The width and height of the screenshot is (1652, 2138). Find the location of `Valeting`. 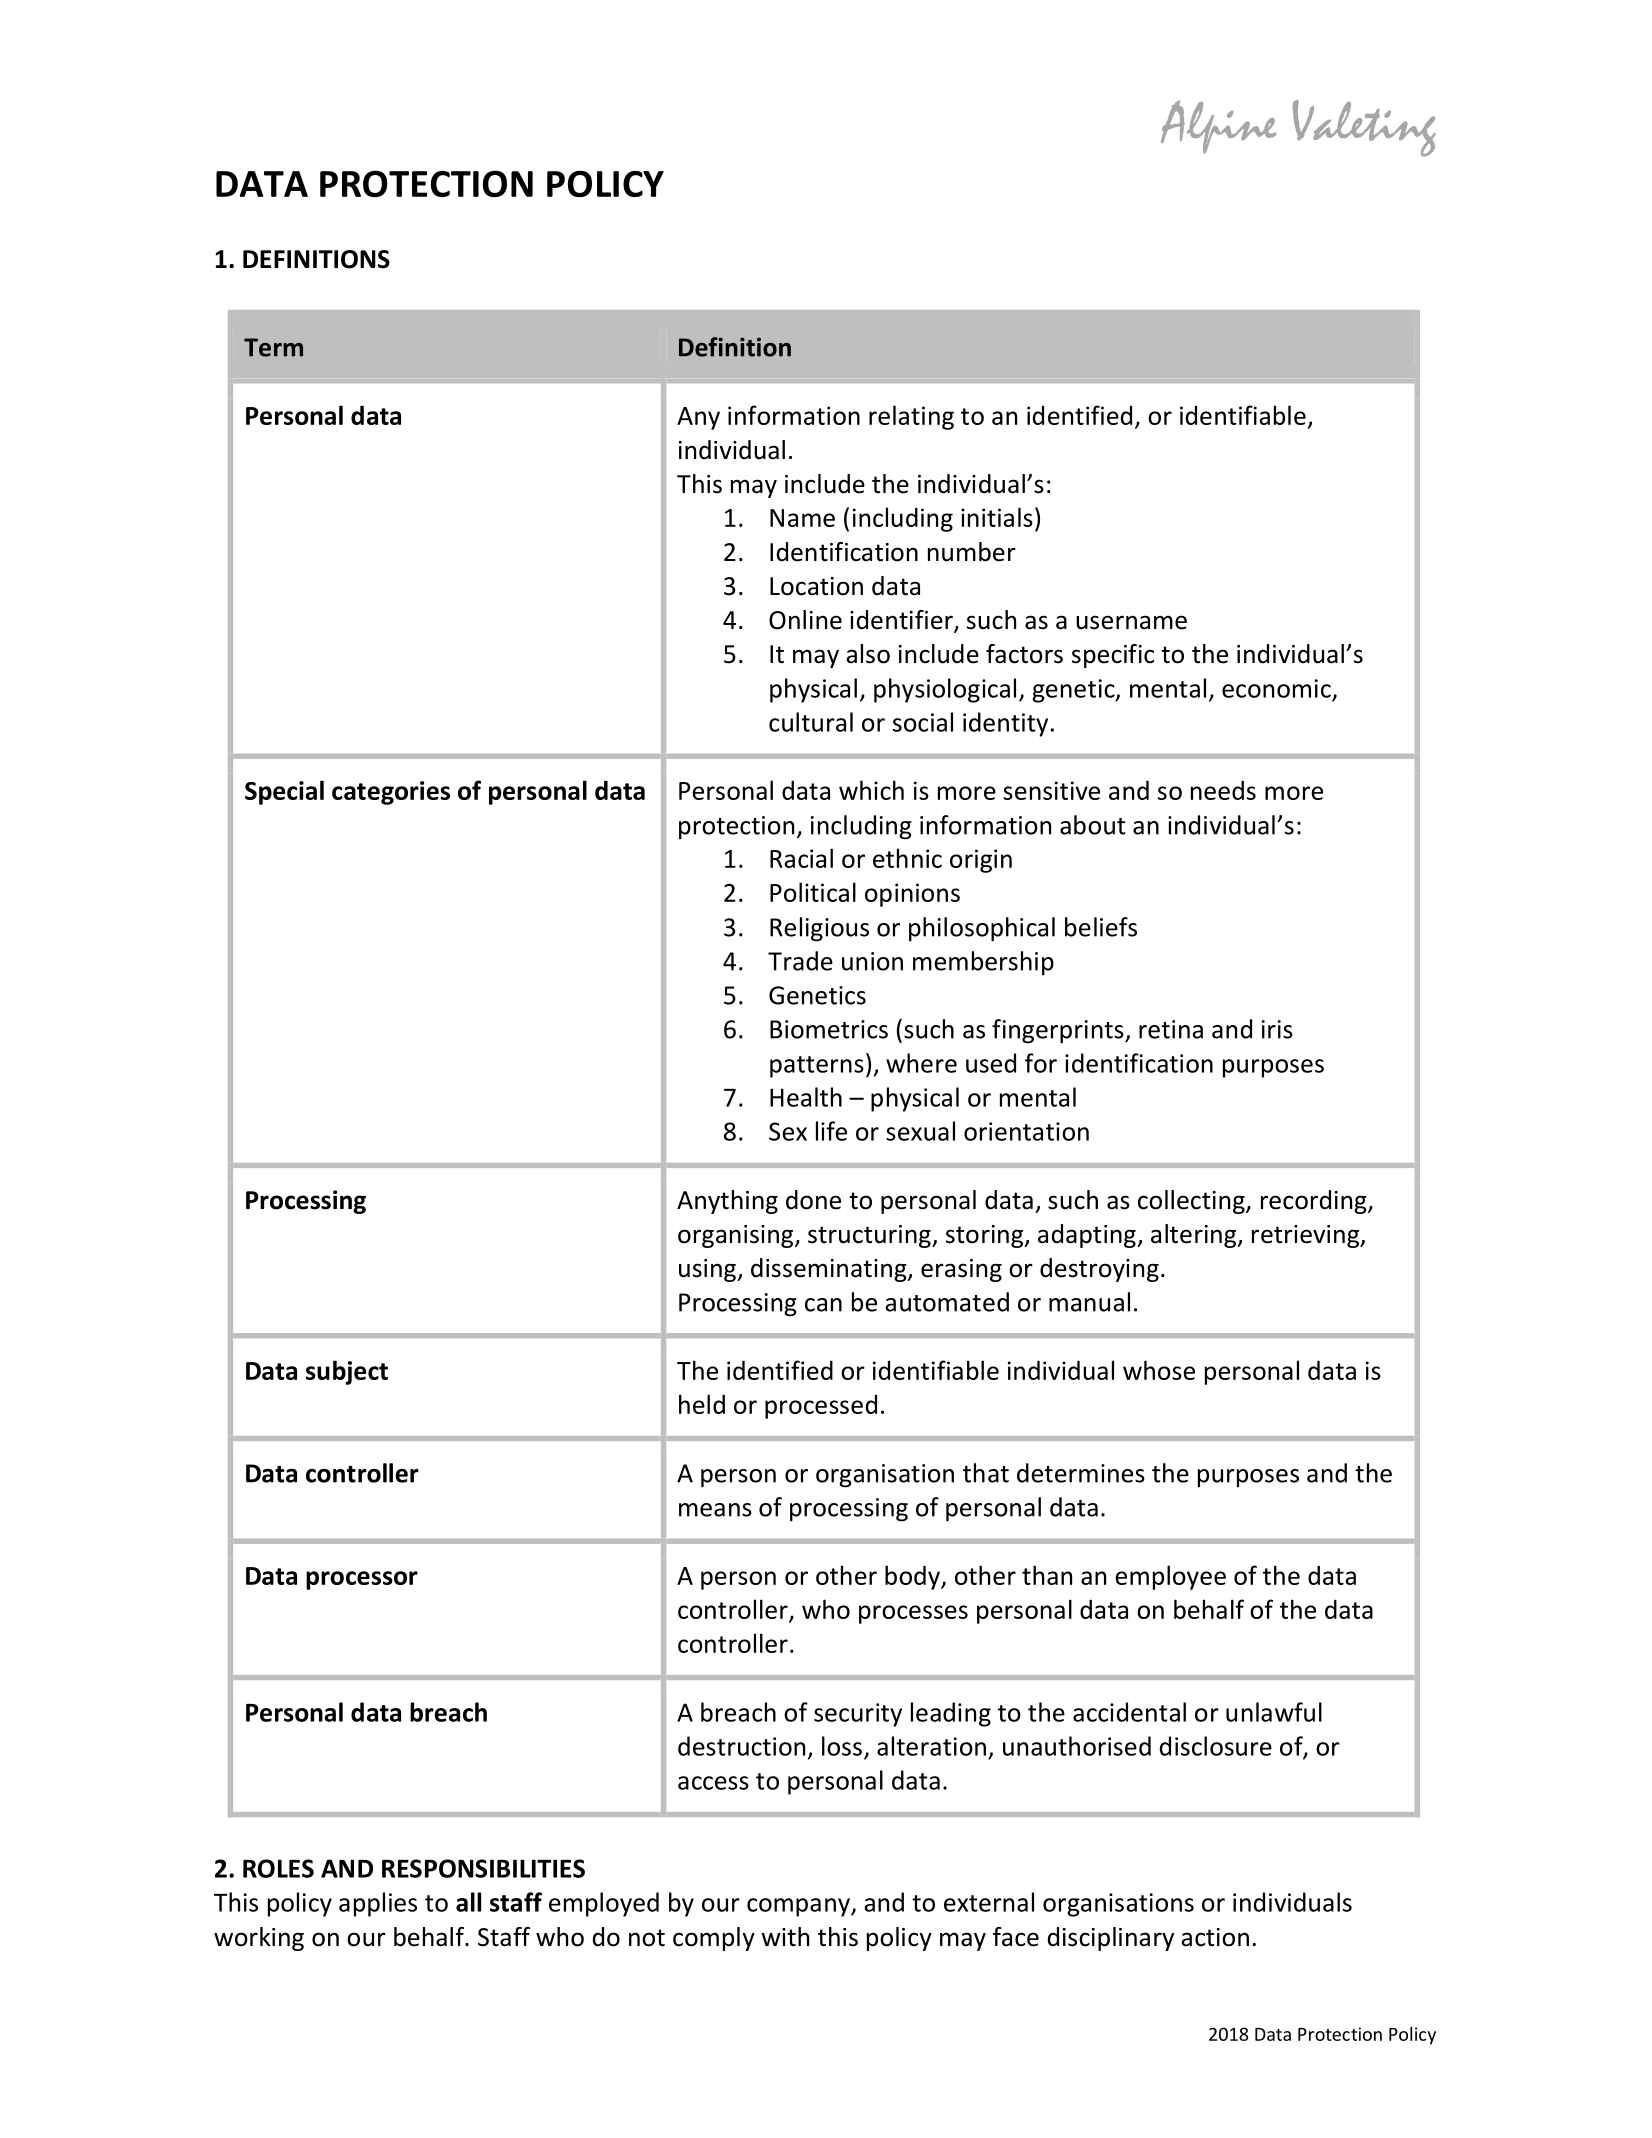

Valeting is located at coordinates (1364, 128).
